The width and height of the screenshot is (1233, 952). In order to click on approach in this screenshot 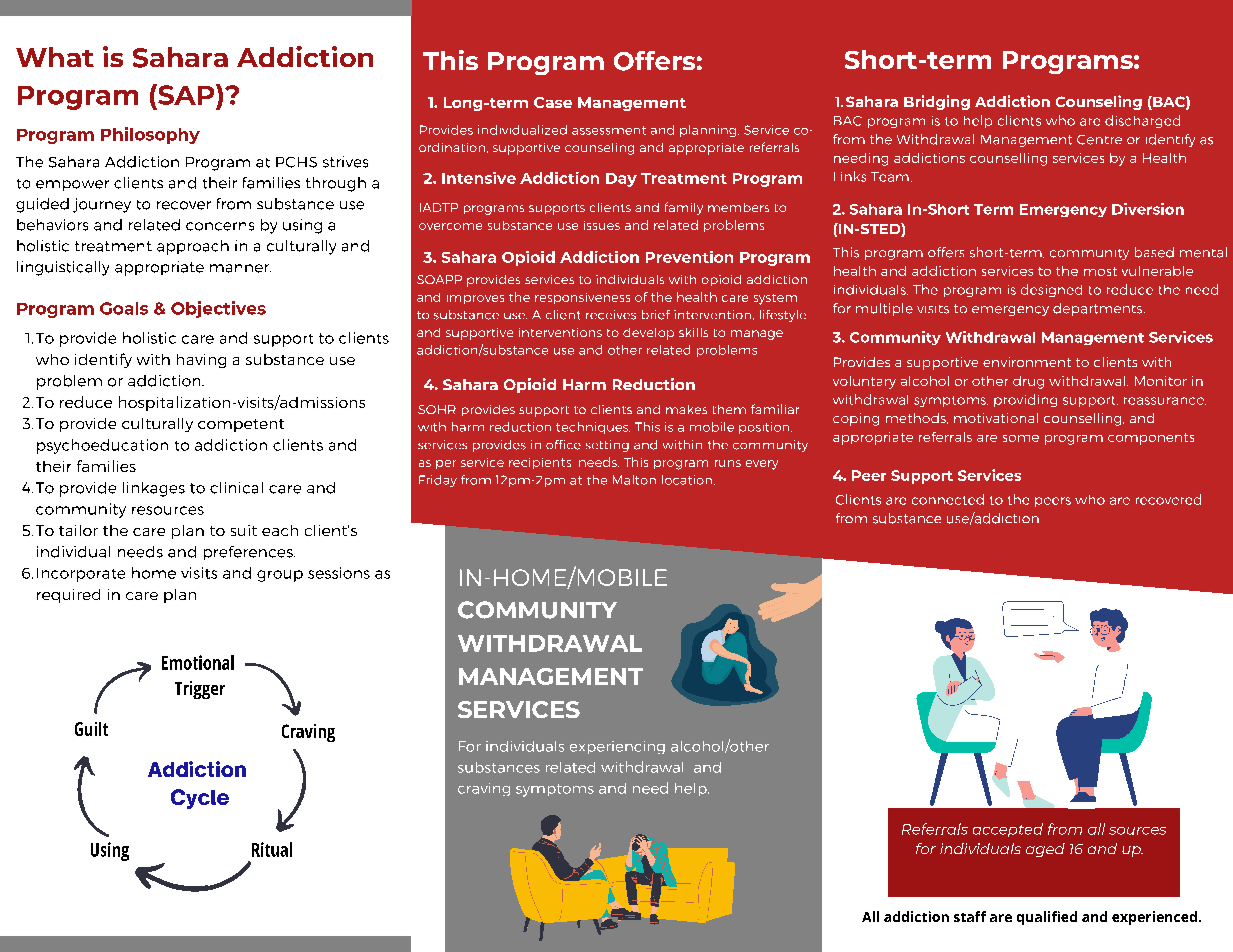, I will do `click(193, 247)`.
